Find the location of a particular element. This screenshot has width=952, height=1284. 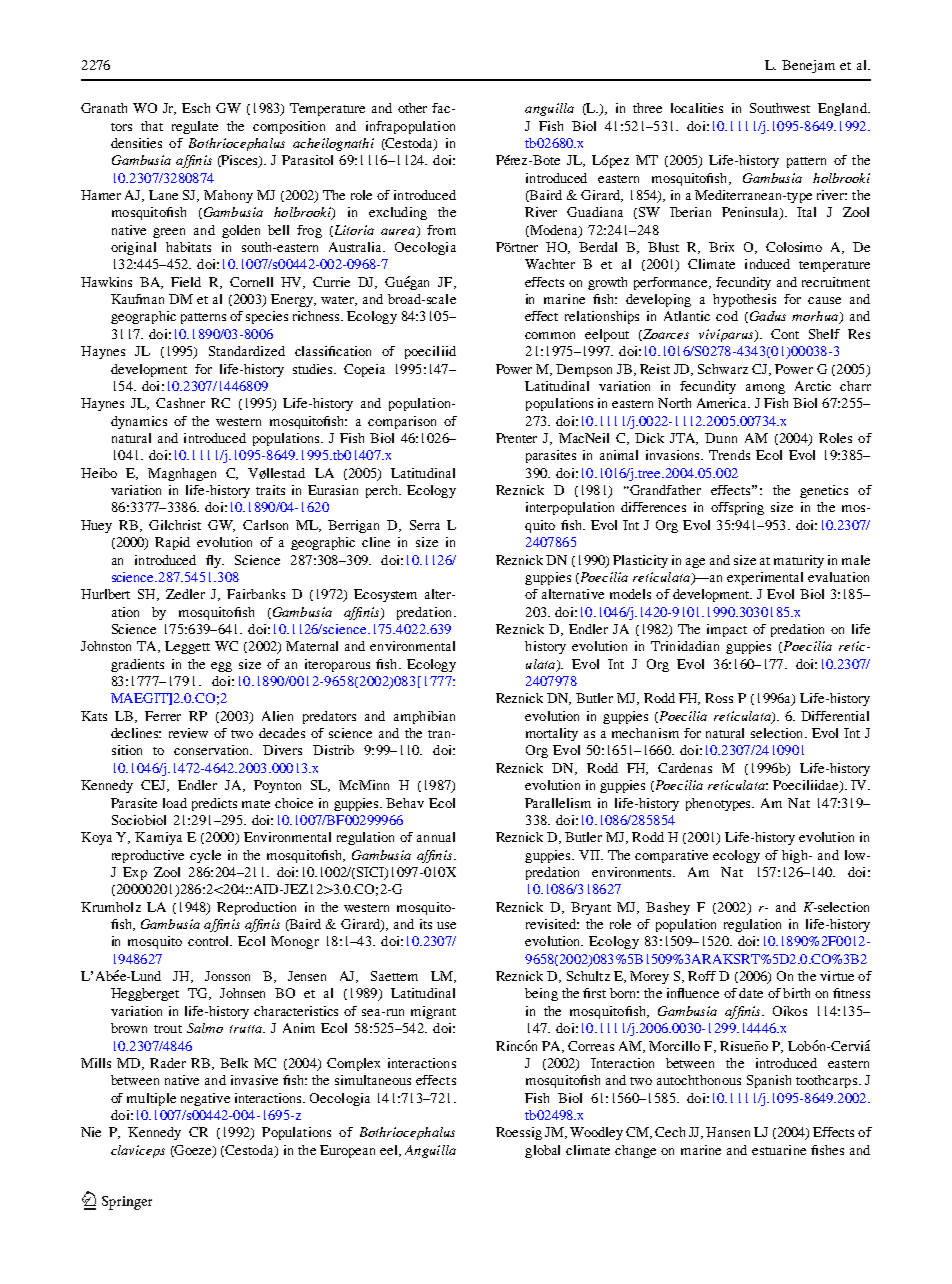

cycle is located at coordinates (205, 856).
